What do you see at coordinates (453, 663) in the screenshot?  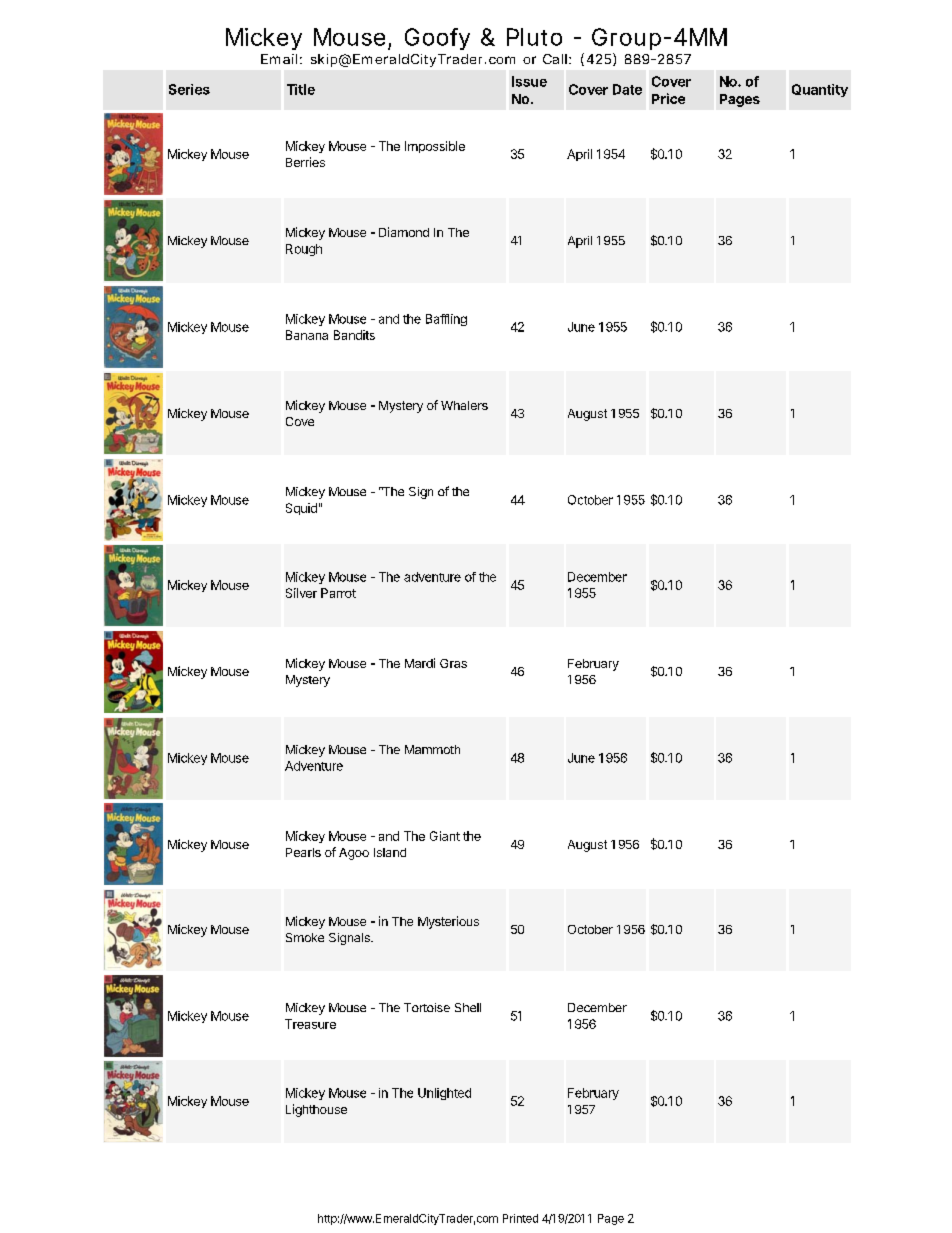 I see `Gras` at bounding box center [453, 663].
